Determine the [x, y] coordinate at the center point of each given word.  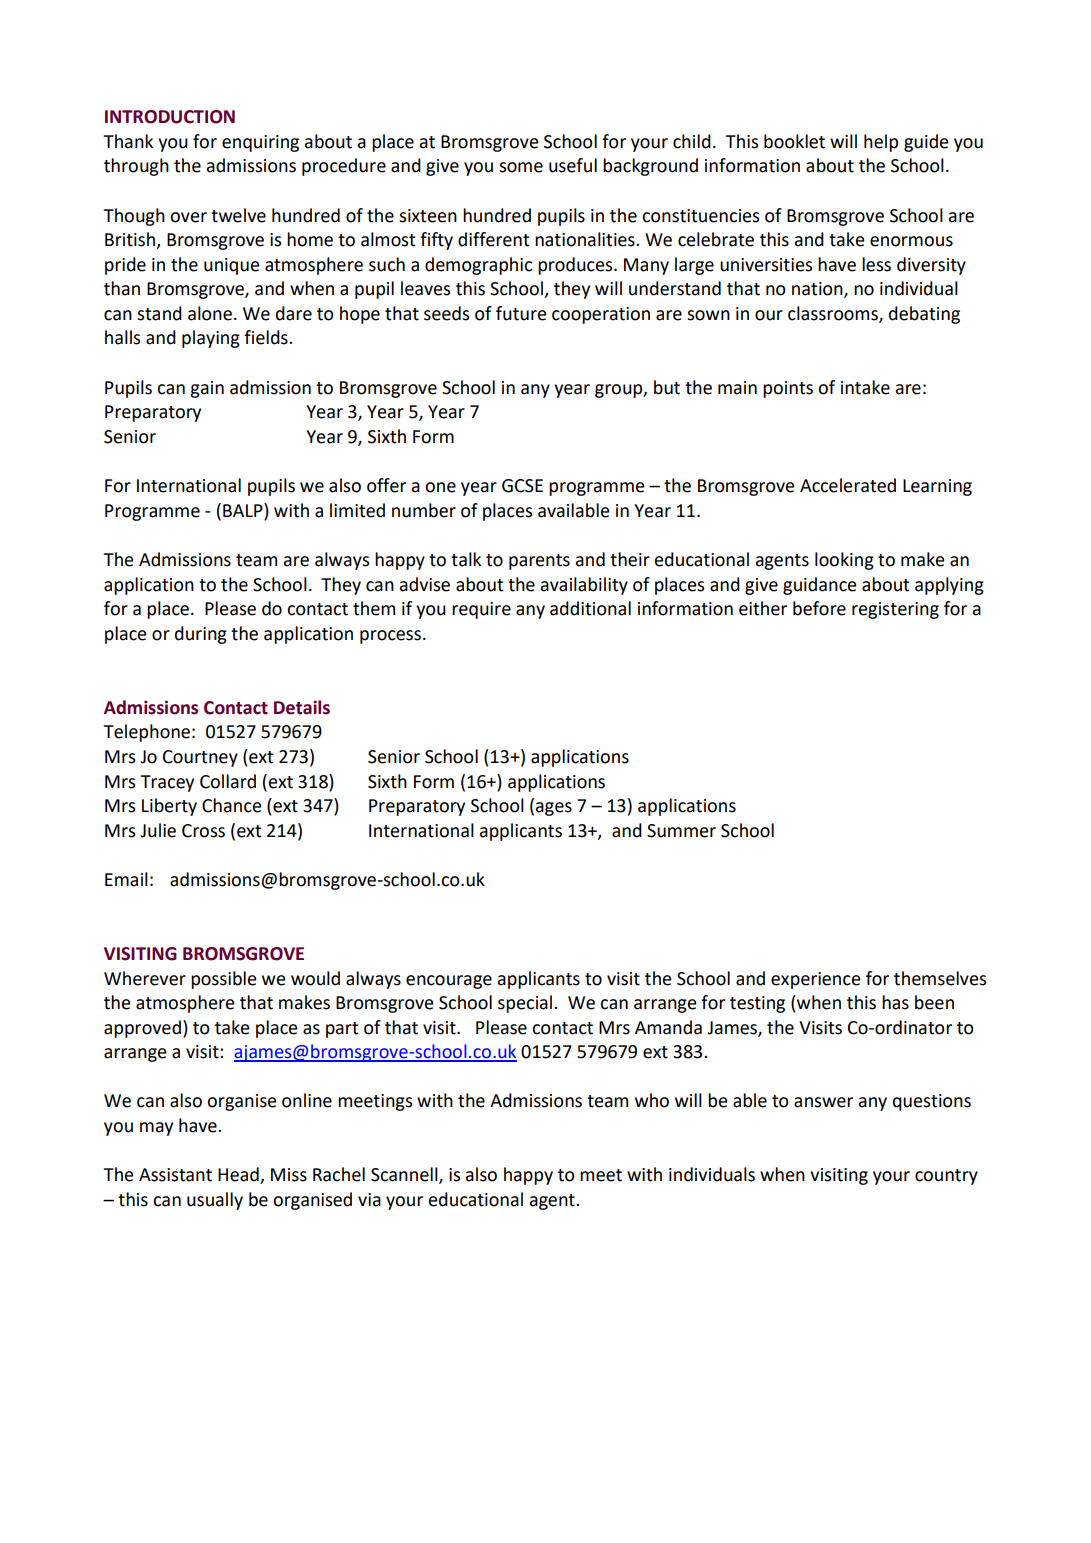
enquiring [260, 143]
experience [816, 980]
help [881, 143]
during [201, 635]
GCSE [522, 486]
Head [239, 1175]
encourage [449, 982]
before [819, 608]
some [521, 167]
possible [224, 980]
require [481, 610]
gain [207, 389]
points [788, 389]
